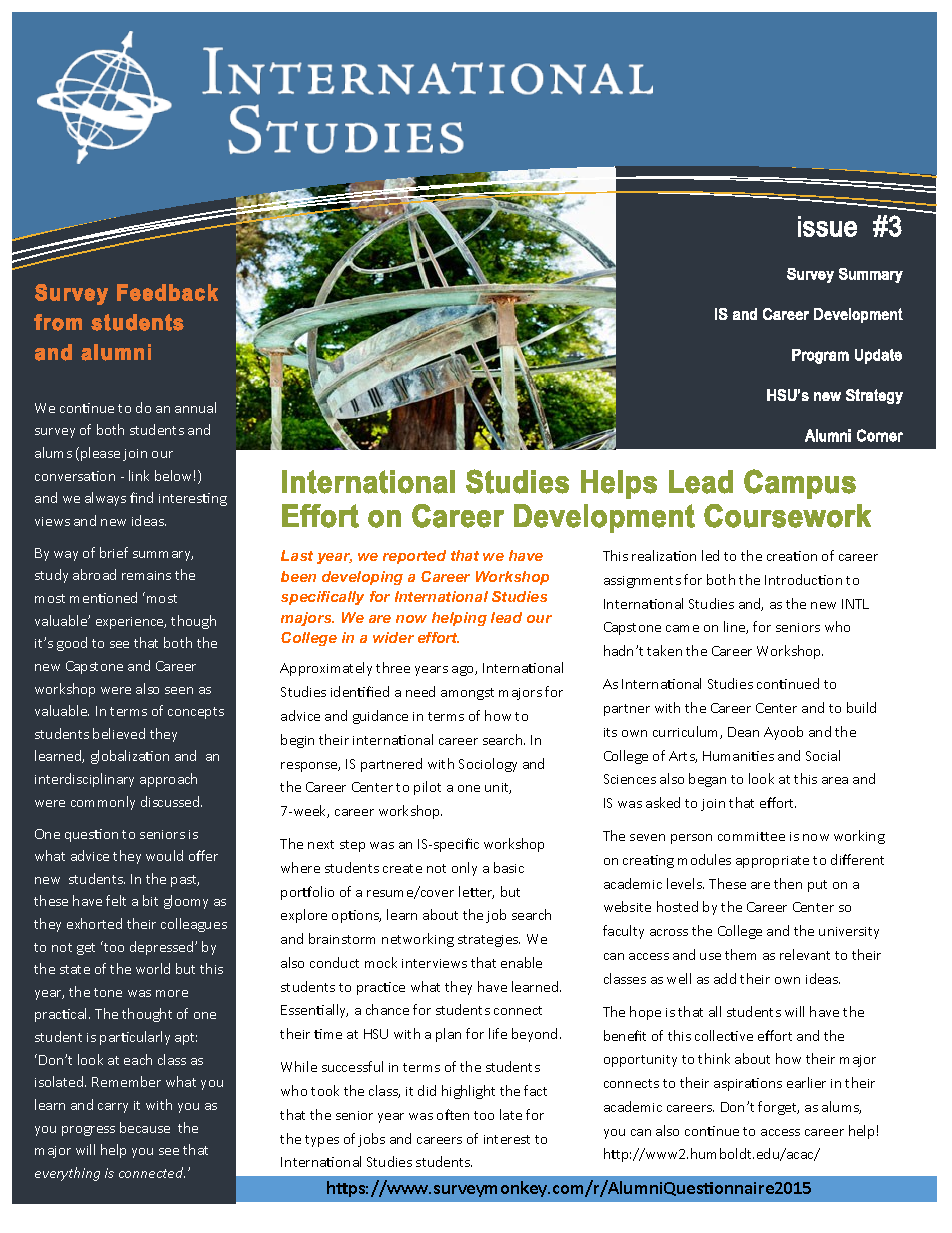  I want to click on often, so click(453, 1114).
